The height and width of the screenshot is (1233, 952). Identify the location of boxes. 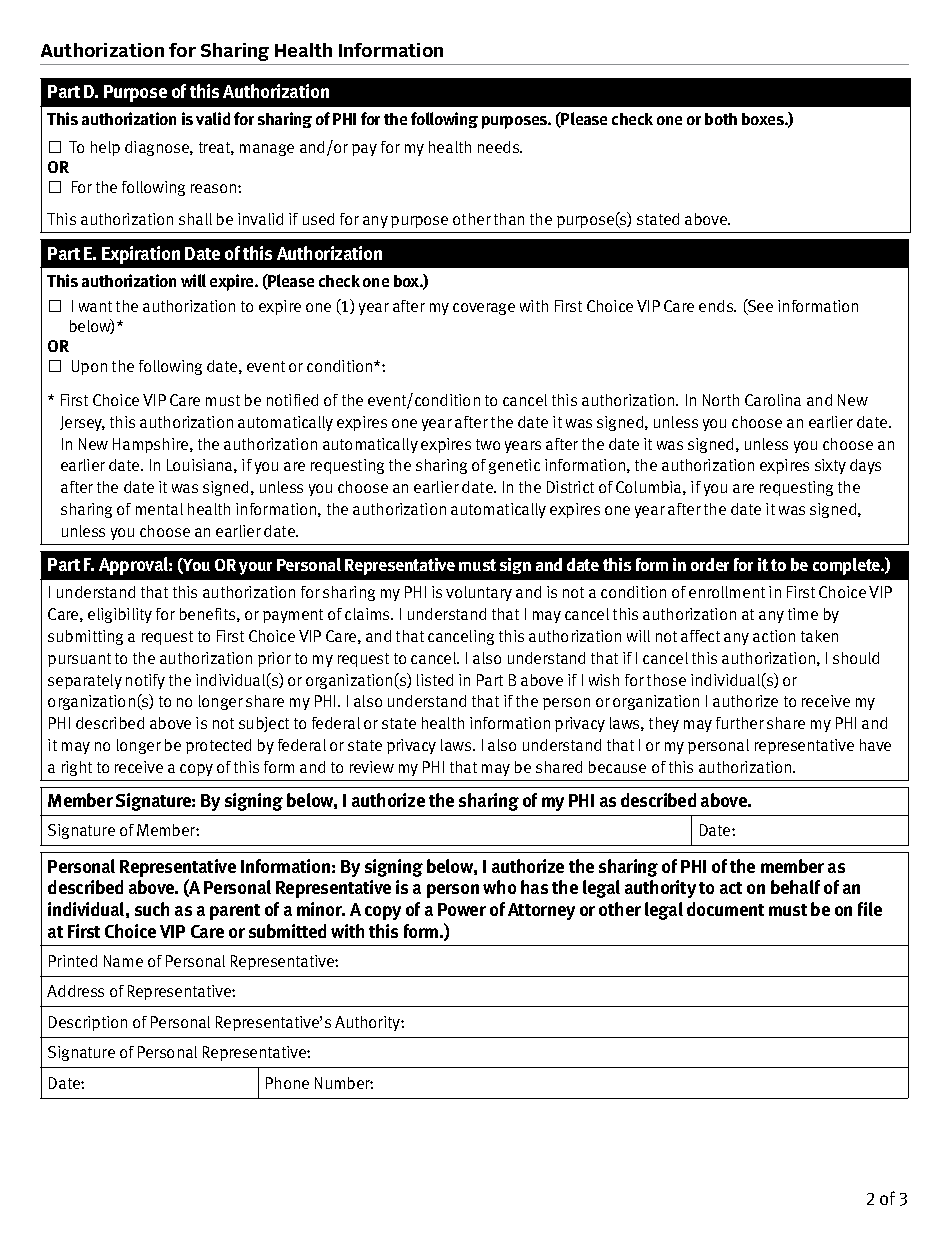
(764, 119).
